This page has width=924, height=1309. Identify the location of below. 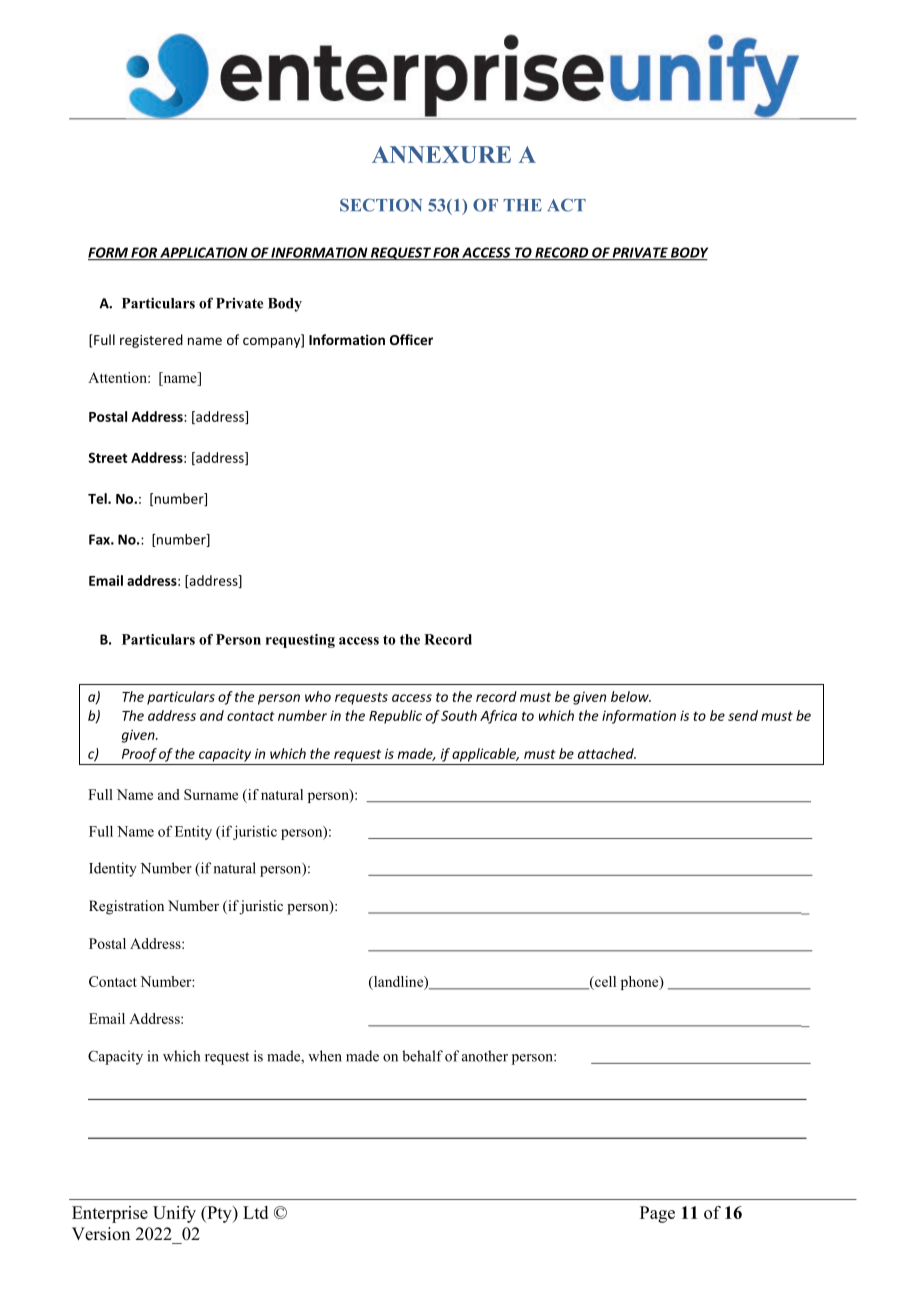
(631, 696).
